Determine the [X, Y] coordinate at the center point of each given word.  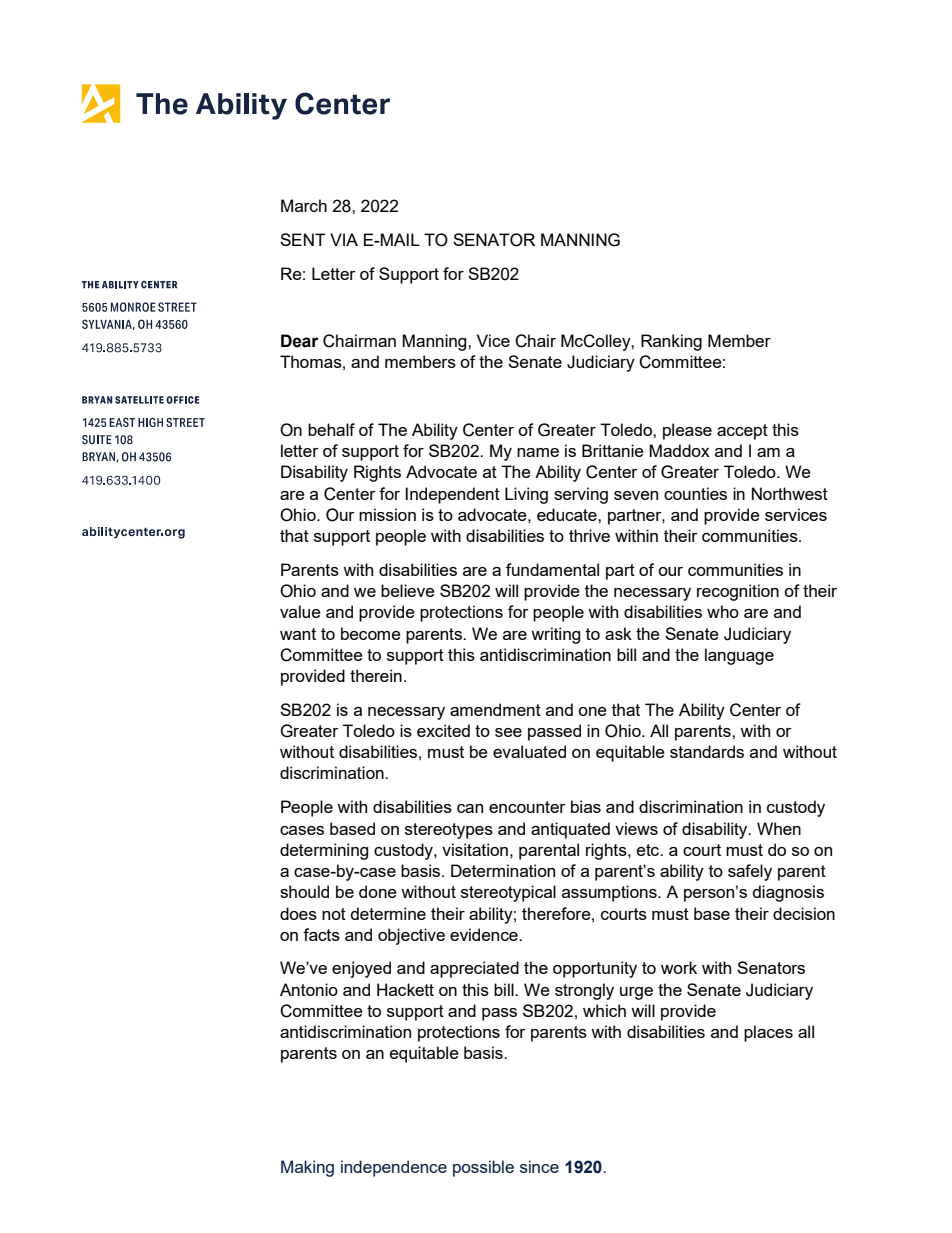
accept [742, 432]
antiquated [570, 830]
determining [324, 851]
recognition [738, 592]
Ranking [671, 342]
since [539, 1166]
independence [394, 1168]
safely [750, 872]
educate [568, 514]
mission [387, 514]
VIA [344, 239]
